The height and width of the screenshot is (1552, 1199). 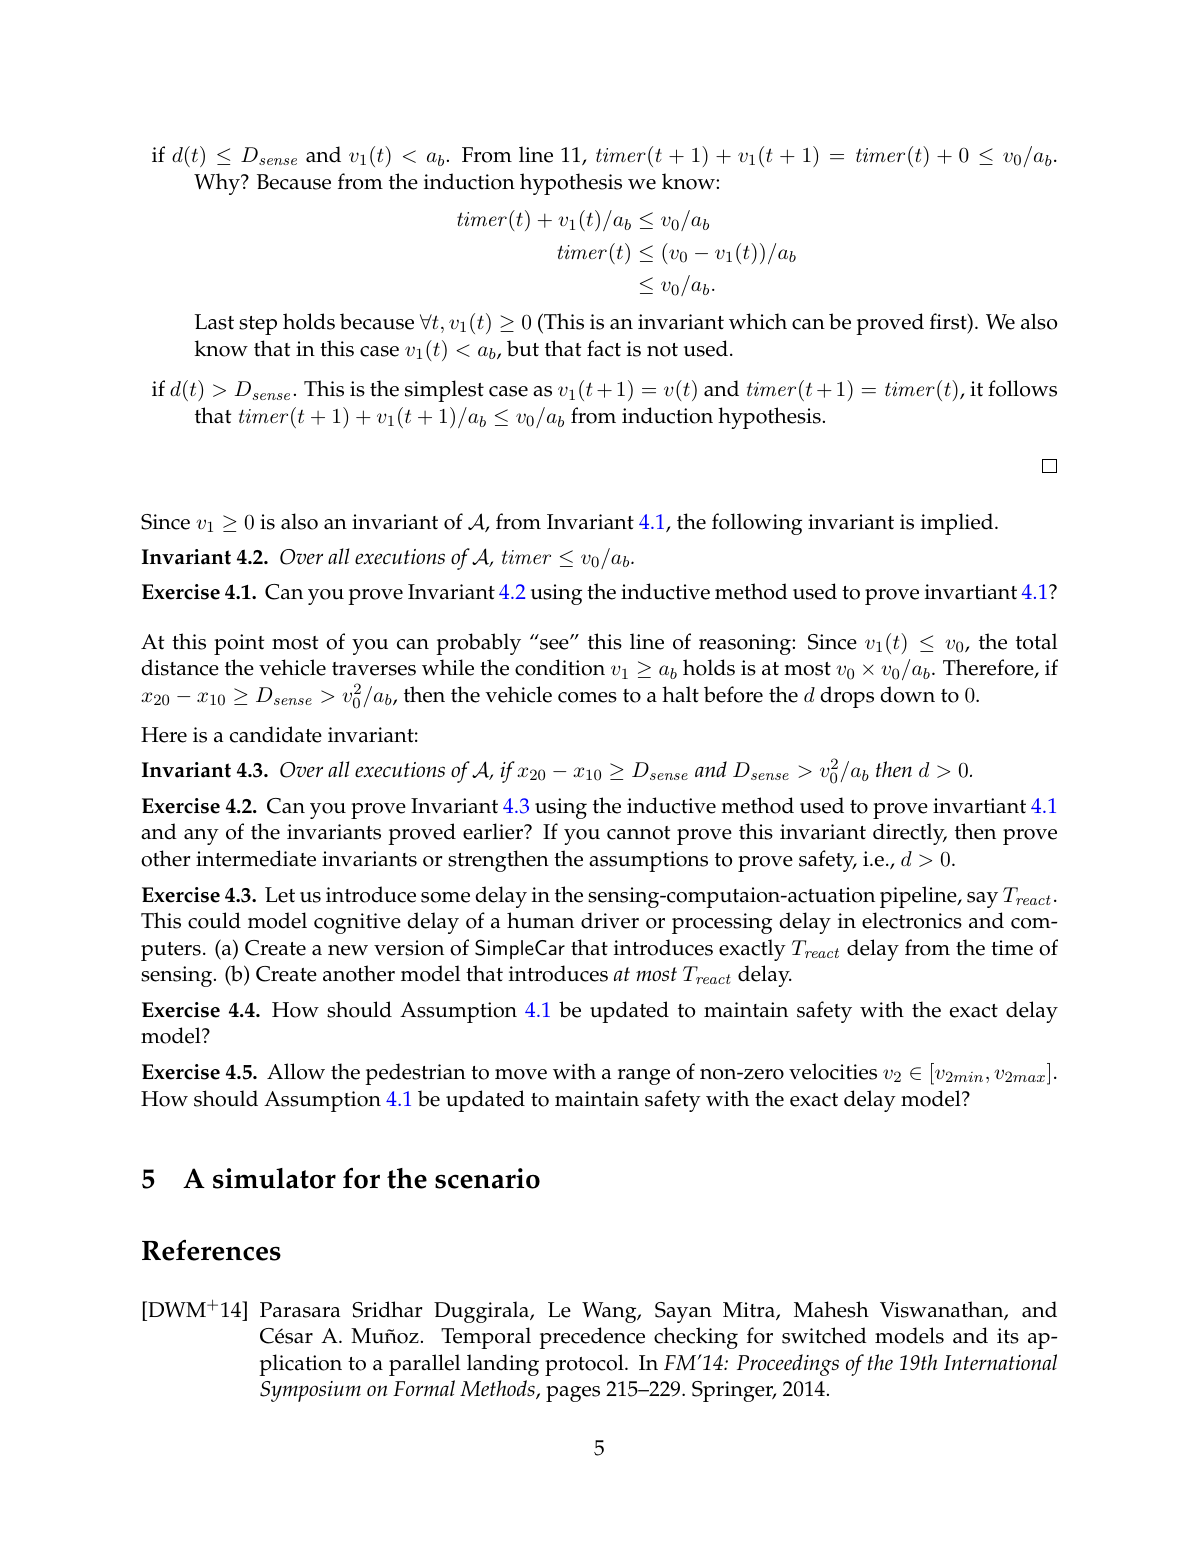 I want to click on Symposium, so click(x=310, y=1391).
